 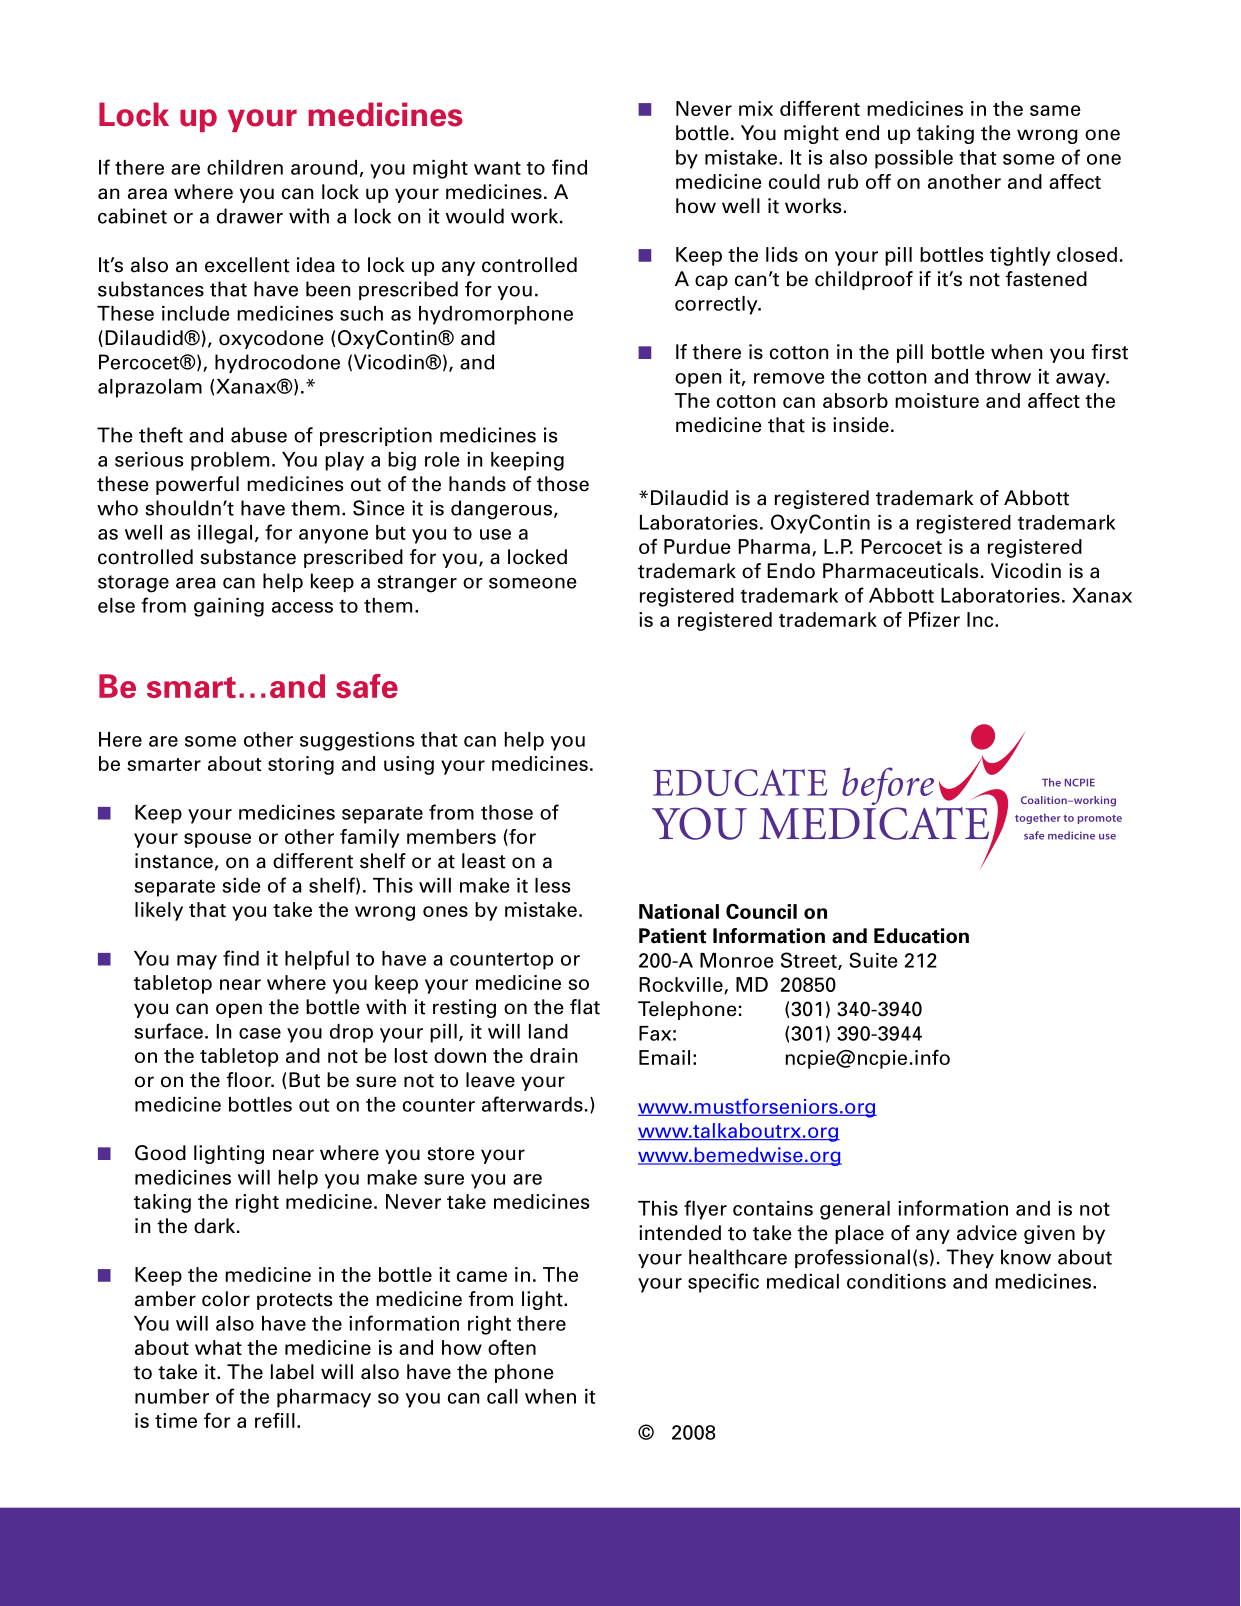 I want to click on Education, so click(x=921, y=936).
